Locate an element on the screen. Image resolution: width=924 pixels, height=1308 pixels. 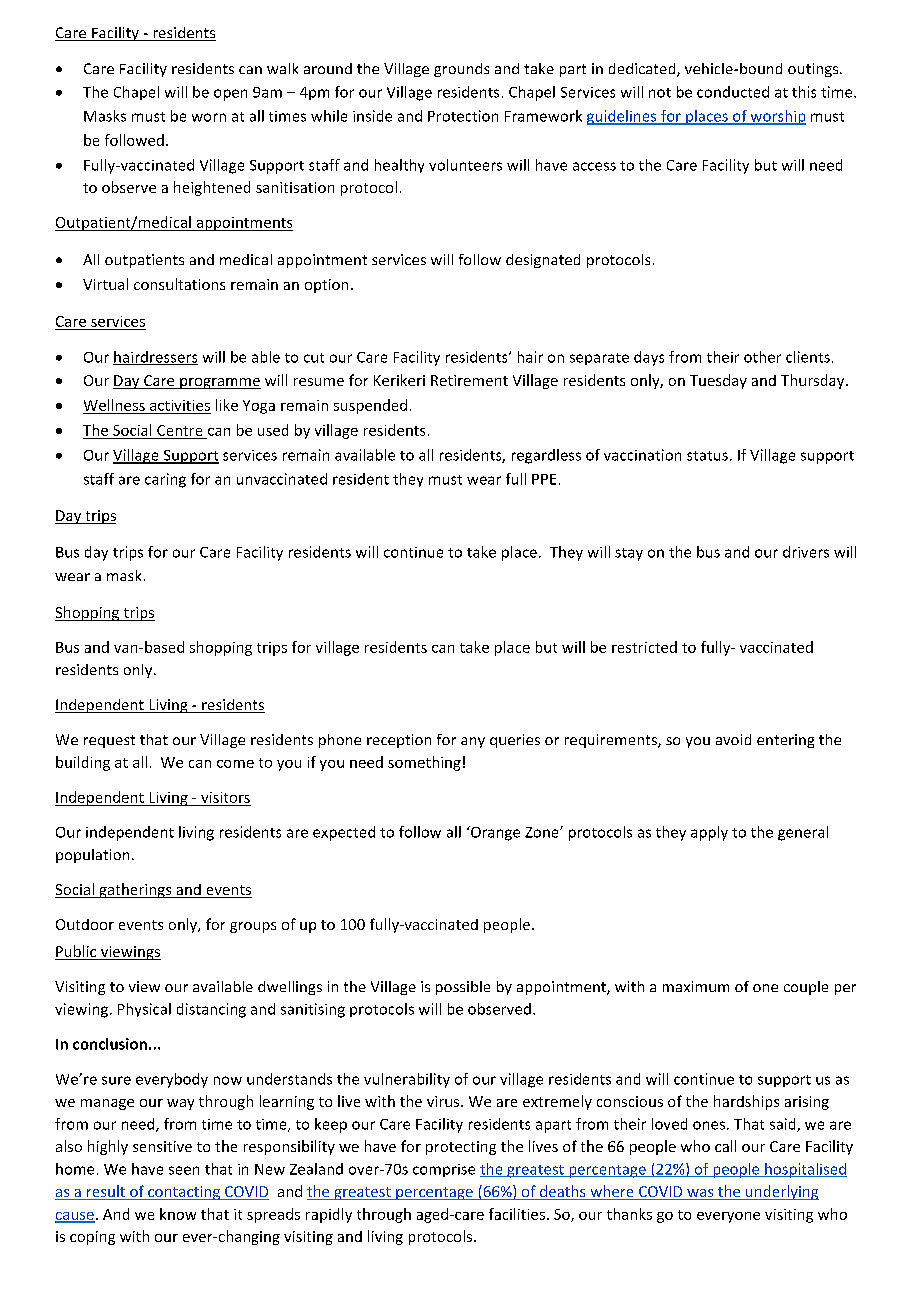
possible is located at coordinates (463, 988).
